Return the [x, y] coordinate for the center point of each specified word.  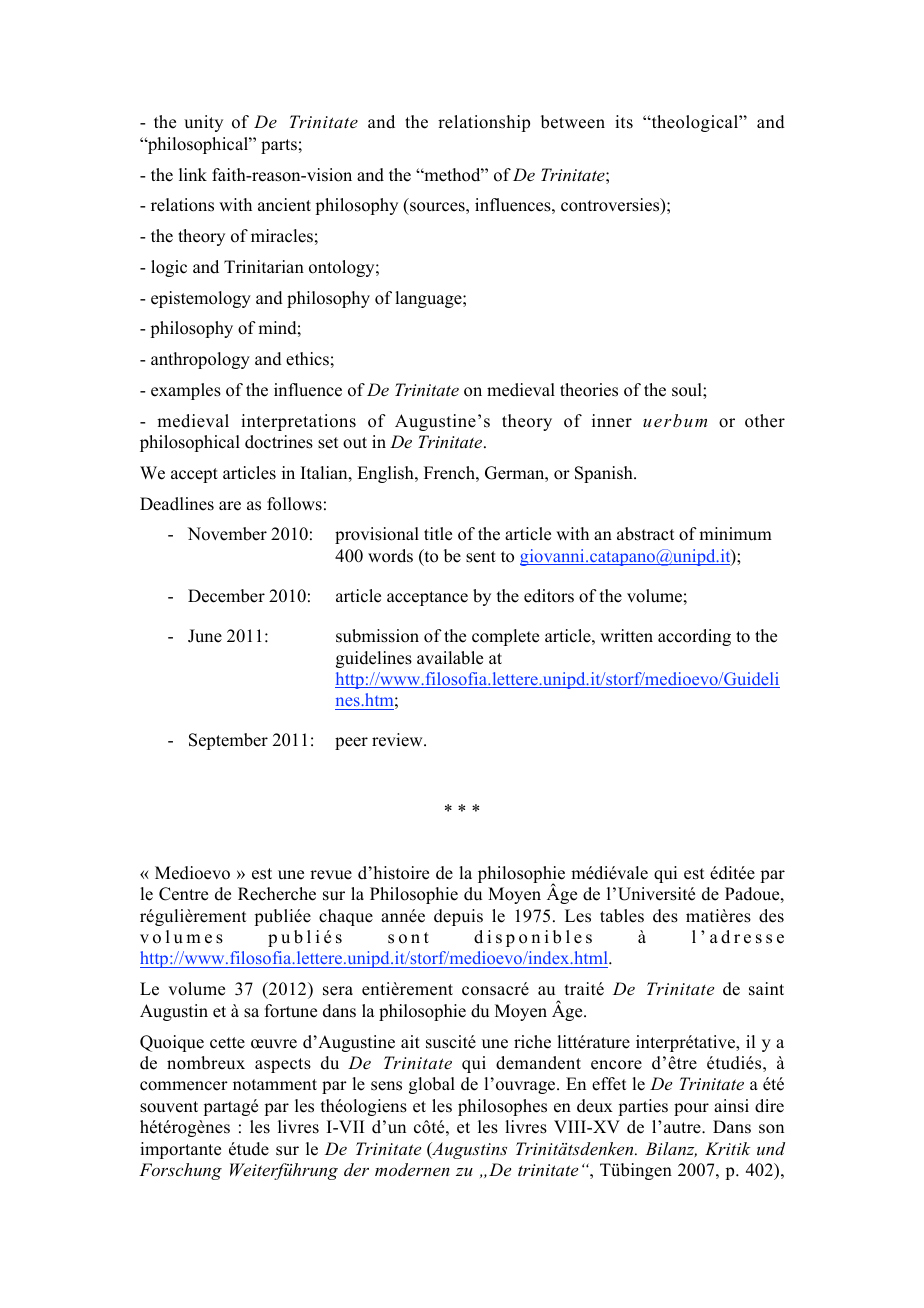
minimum [735, 534]
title [438, 534]
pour [691, 1109]
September [228, 741]
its [624, 122]
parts [279, 146]
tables [622, 916]
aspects [283, 1065]
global [432, 1085]
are [230, 506]
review [398, 740]
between [573, 122]
